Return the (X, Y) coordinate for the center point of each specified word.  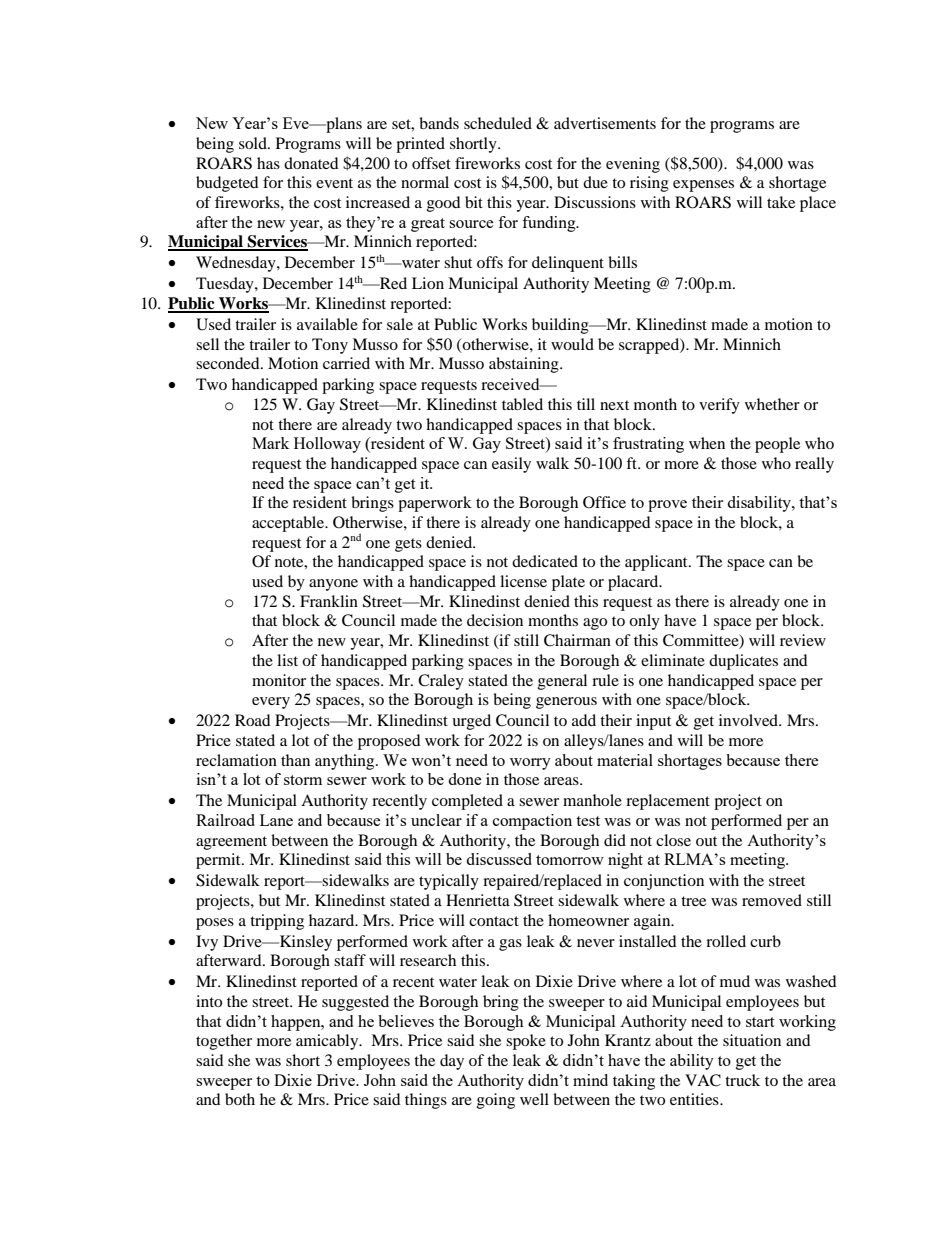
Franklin (329, 601)
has (268, 163)
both (240, 1099)
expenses (703, 186)
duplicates (743, 662)
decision (495, 620)
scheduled (498, 123)
